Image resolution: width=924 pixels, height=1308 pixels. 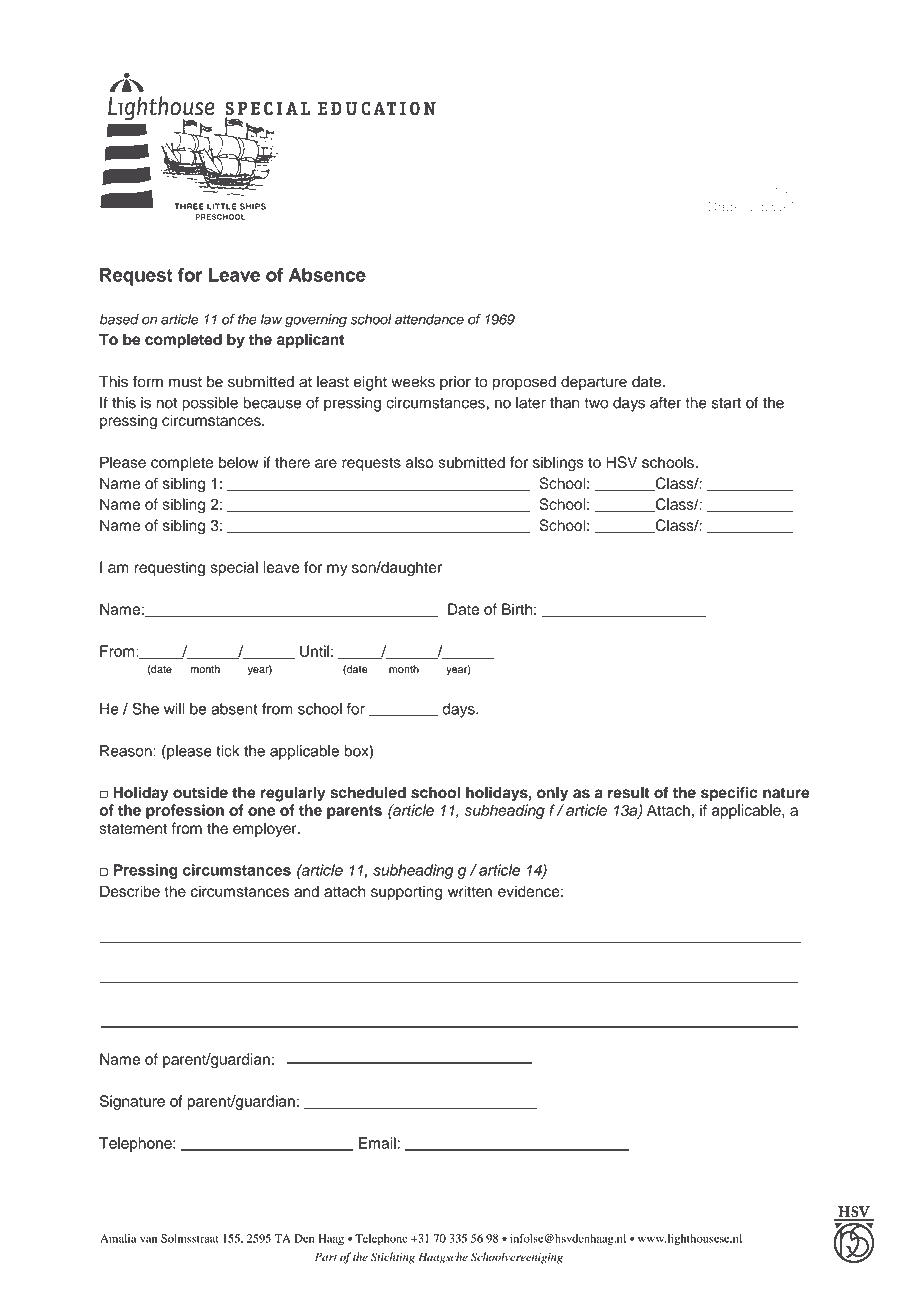 I want to click on law, so click(x=271, y=319).
